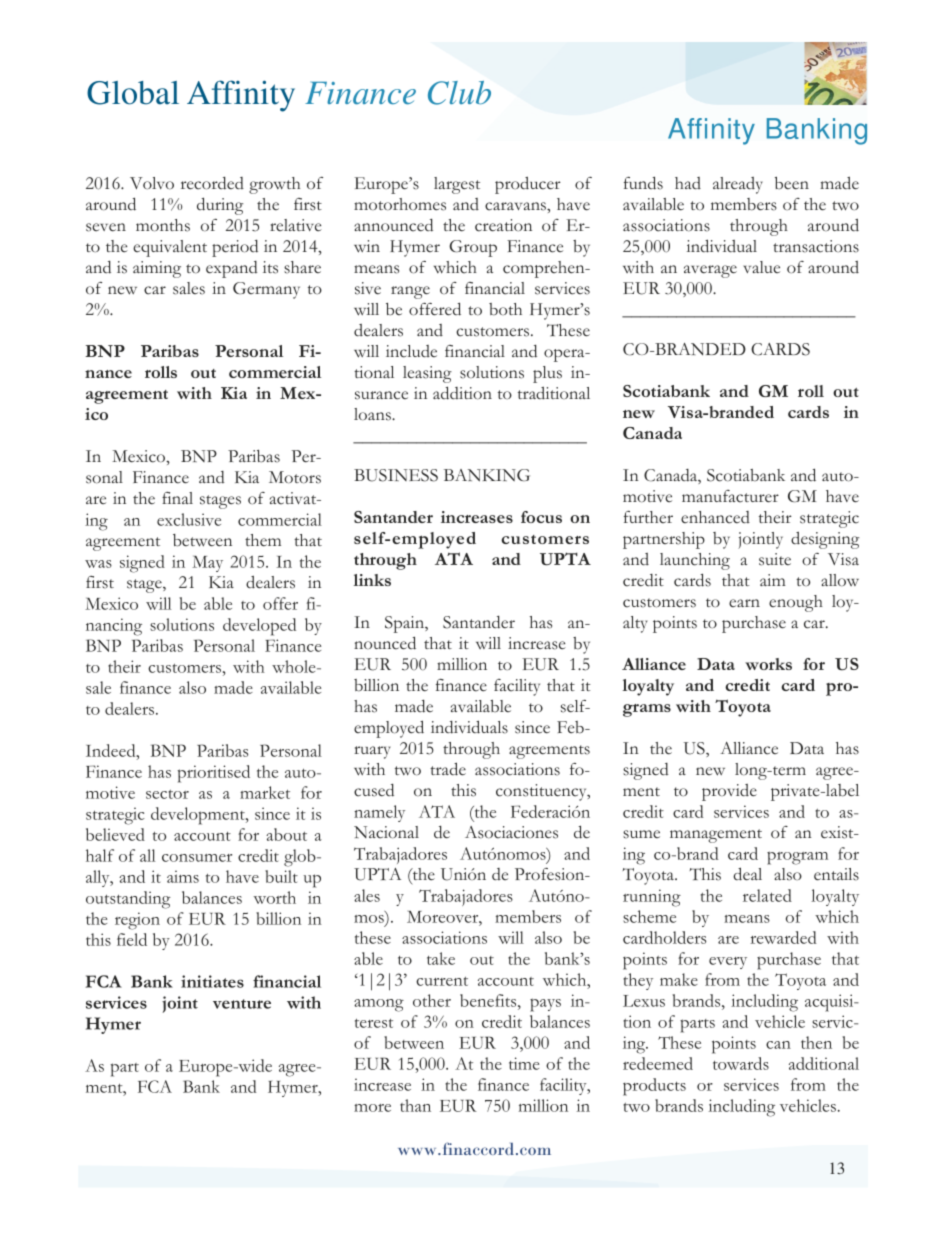 This screenshot has height=1233, width=952. I want to click on program, so click(797, 858).
